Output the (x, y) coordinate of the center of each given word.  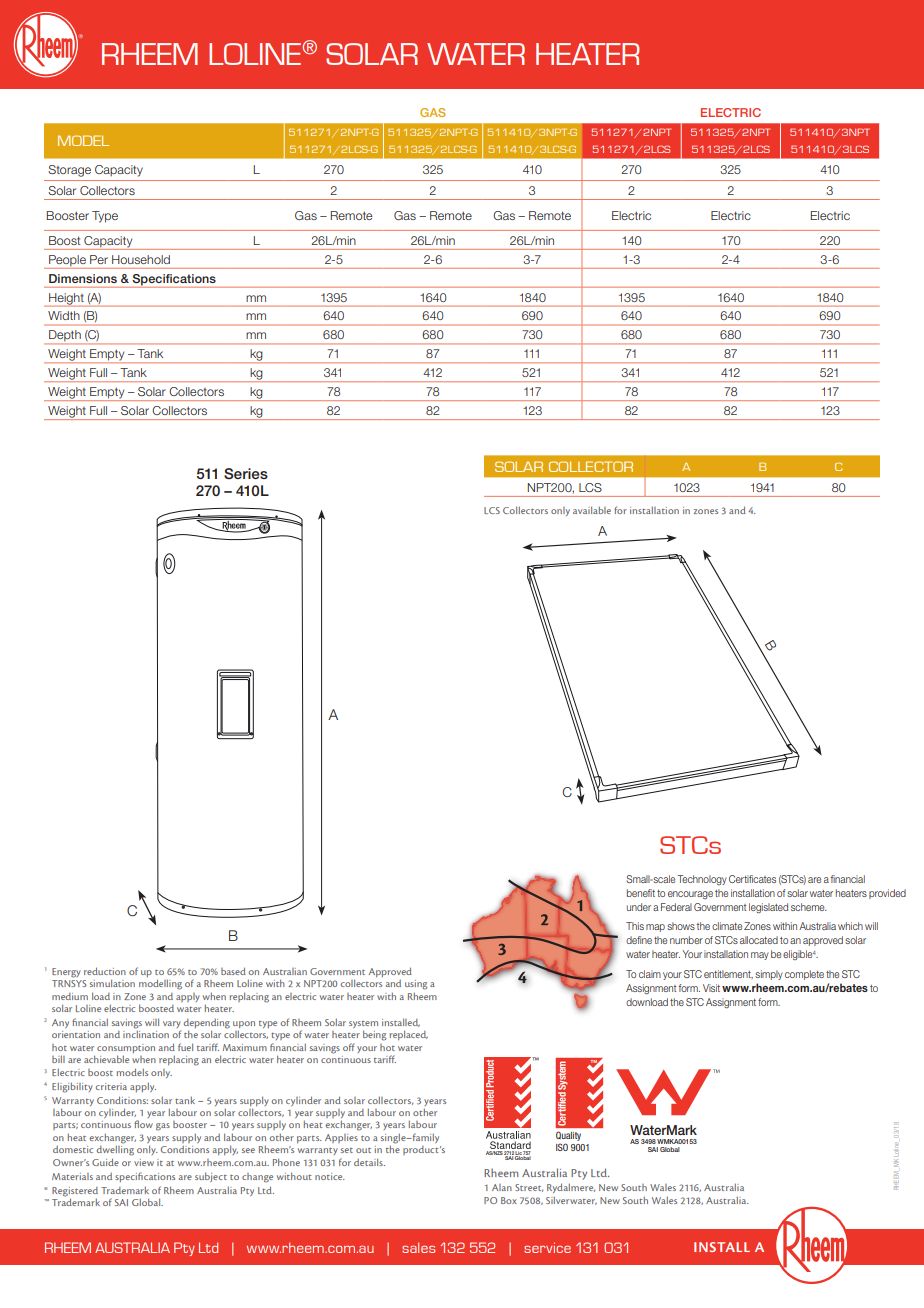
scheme (808, 907)
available (592, 510)
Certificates (752, 879)
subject (211, 1177)
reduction (105, 971)
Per (99, 259)
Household (141, 259)
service (547, 1247)
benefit (641, 893)
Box (509, 1200)
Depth (65, 337)
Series (246, 474)
